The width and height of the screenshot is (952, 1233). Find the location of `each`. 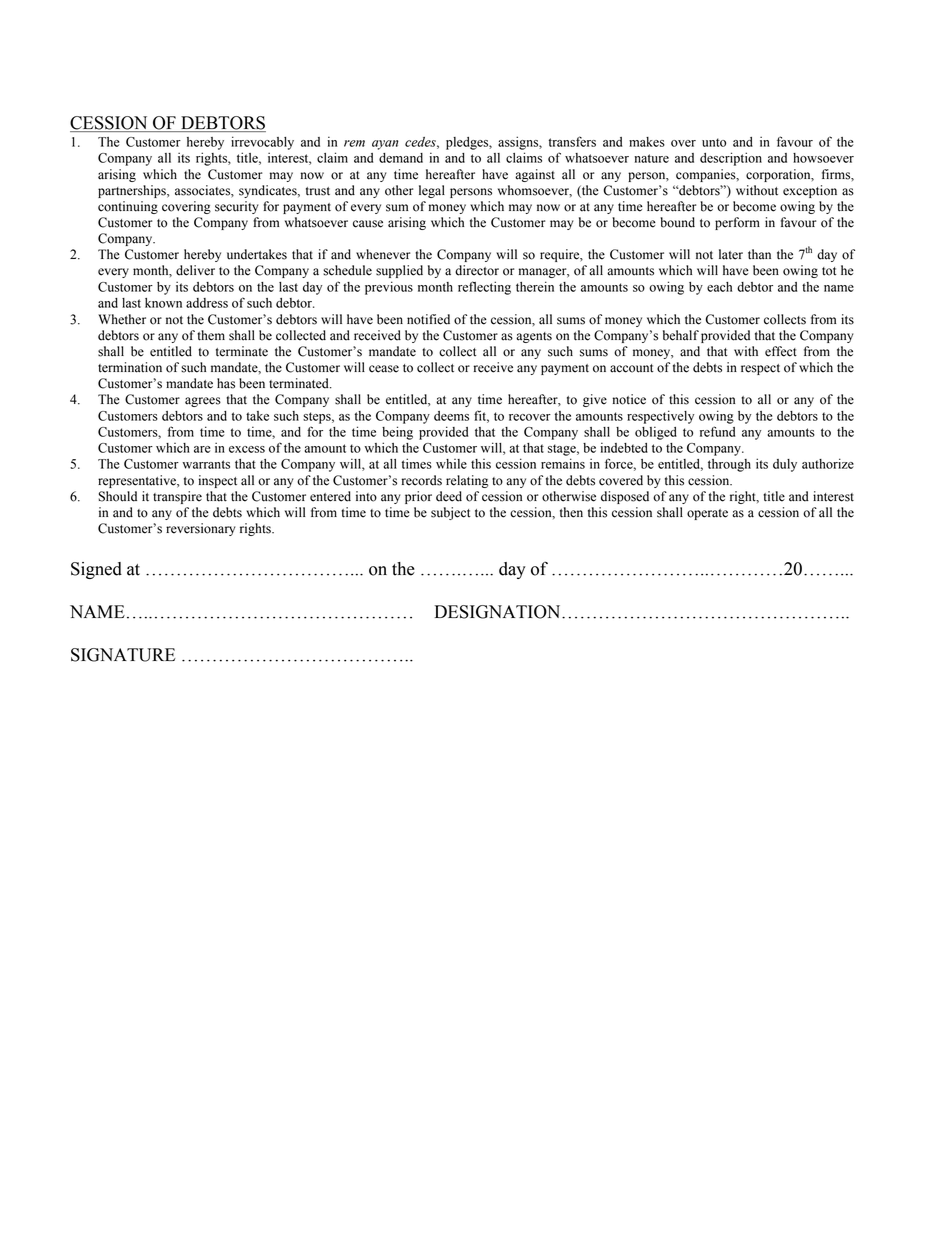

each is located at coordinates (719, 287).
